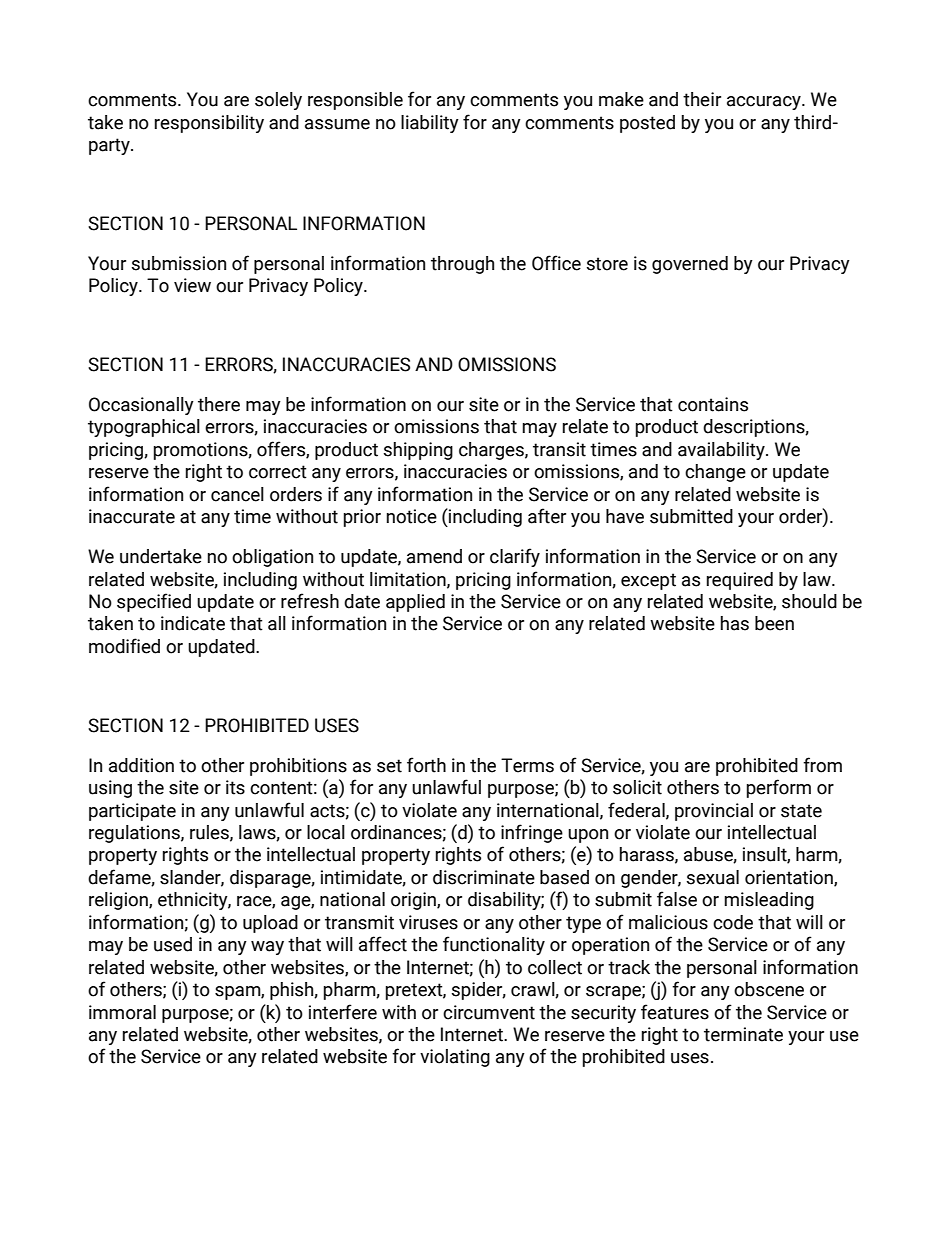  What do you see at coordinates (154, 602) in the page?
I see `specified` at bounding box center [154, 602].
